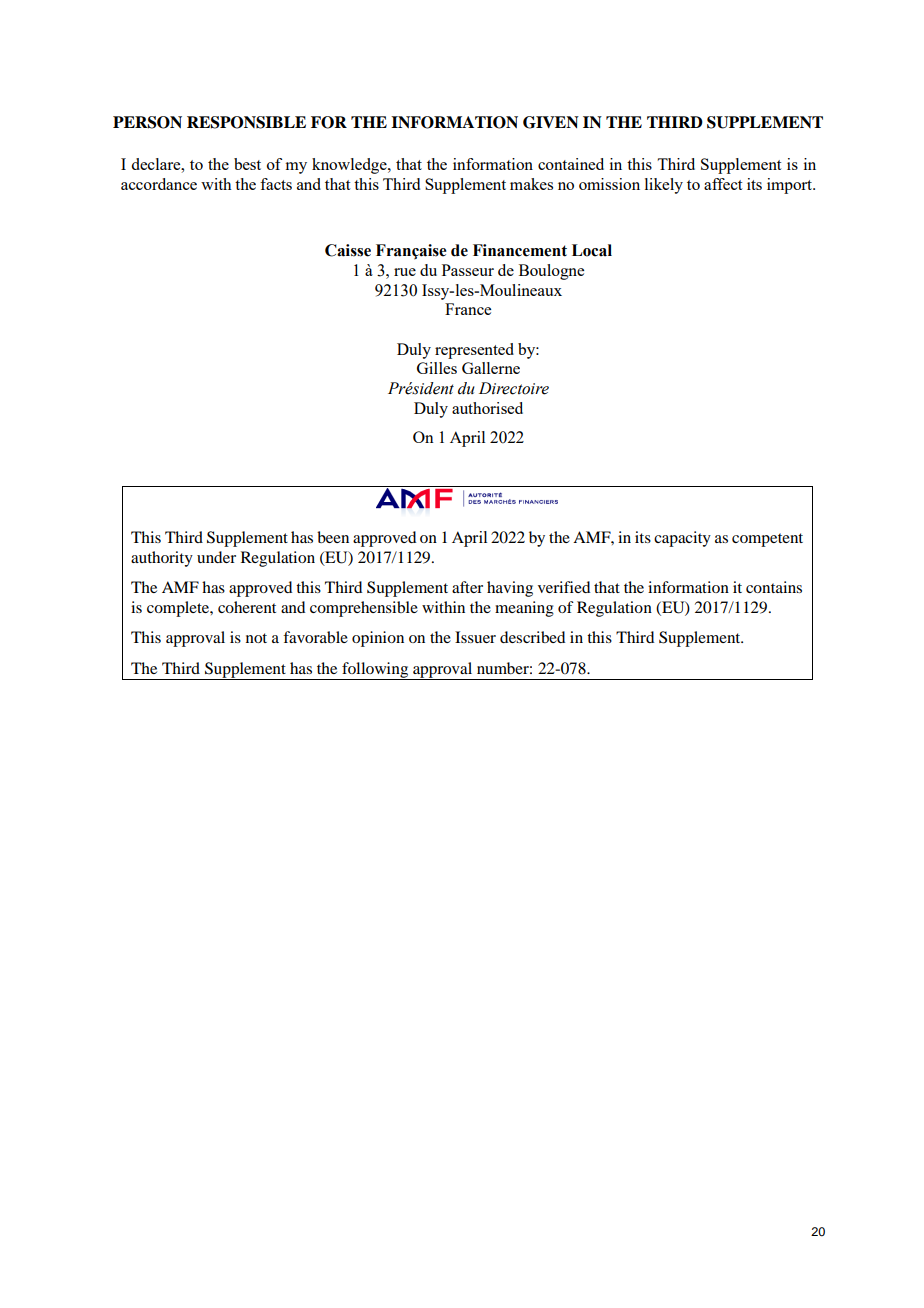  Describe the element at coordinates (256, 638) in the screenshot. I see `not` at that location.
